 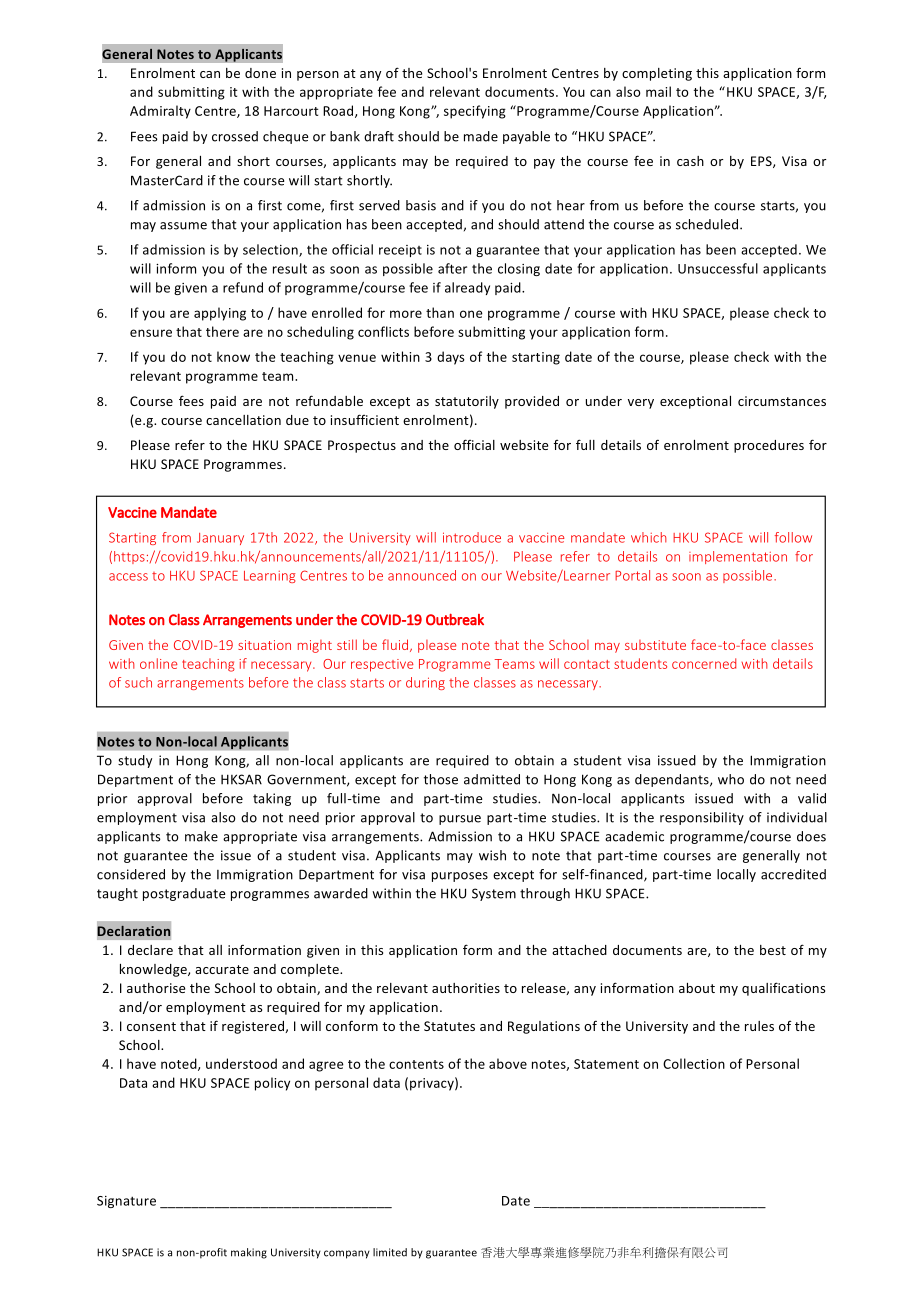 I want to click on concerned, so click(x=704, y=663).
